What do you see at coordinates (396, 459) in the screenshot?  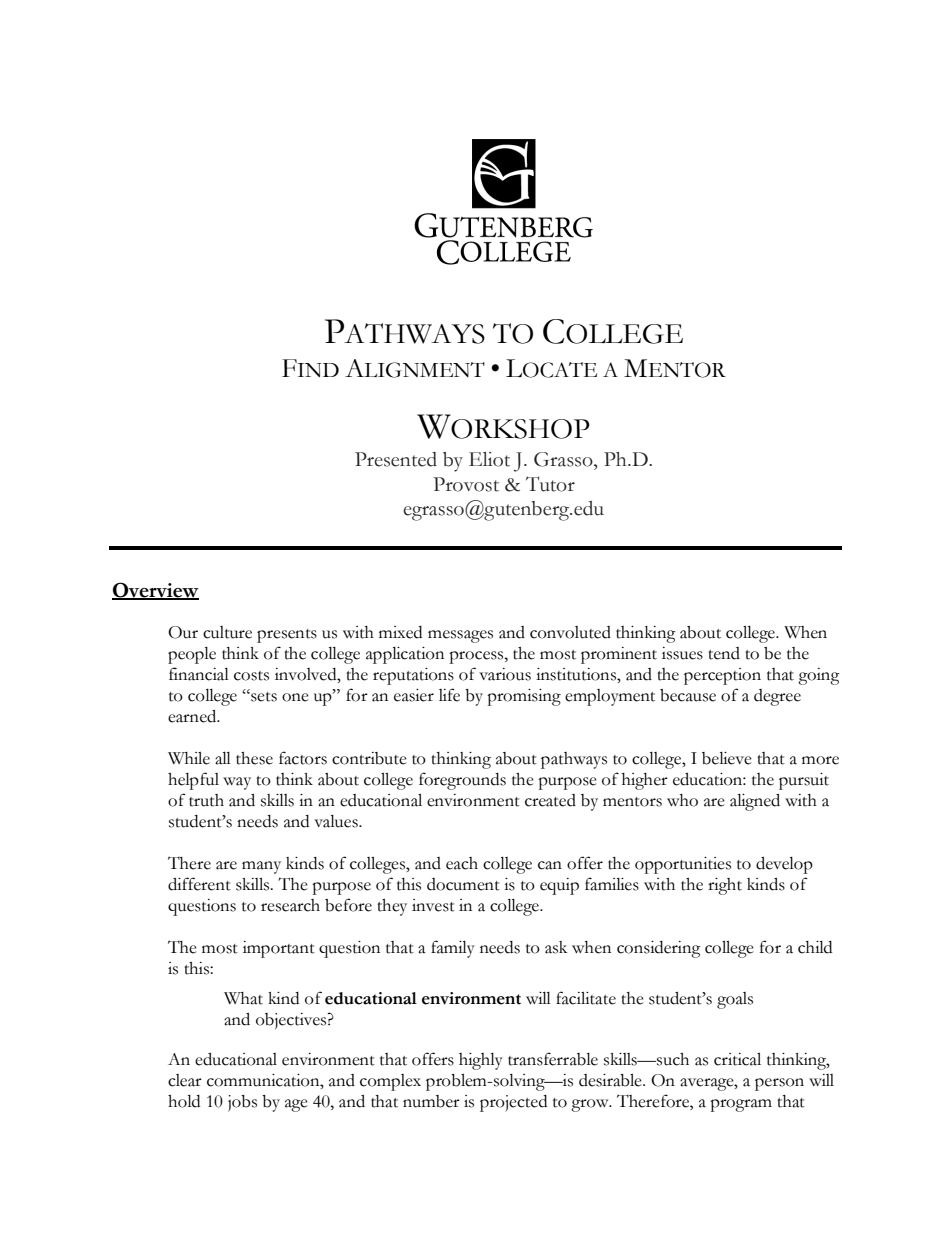 I see `Presented` at bounding box center [396, 459].
